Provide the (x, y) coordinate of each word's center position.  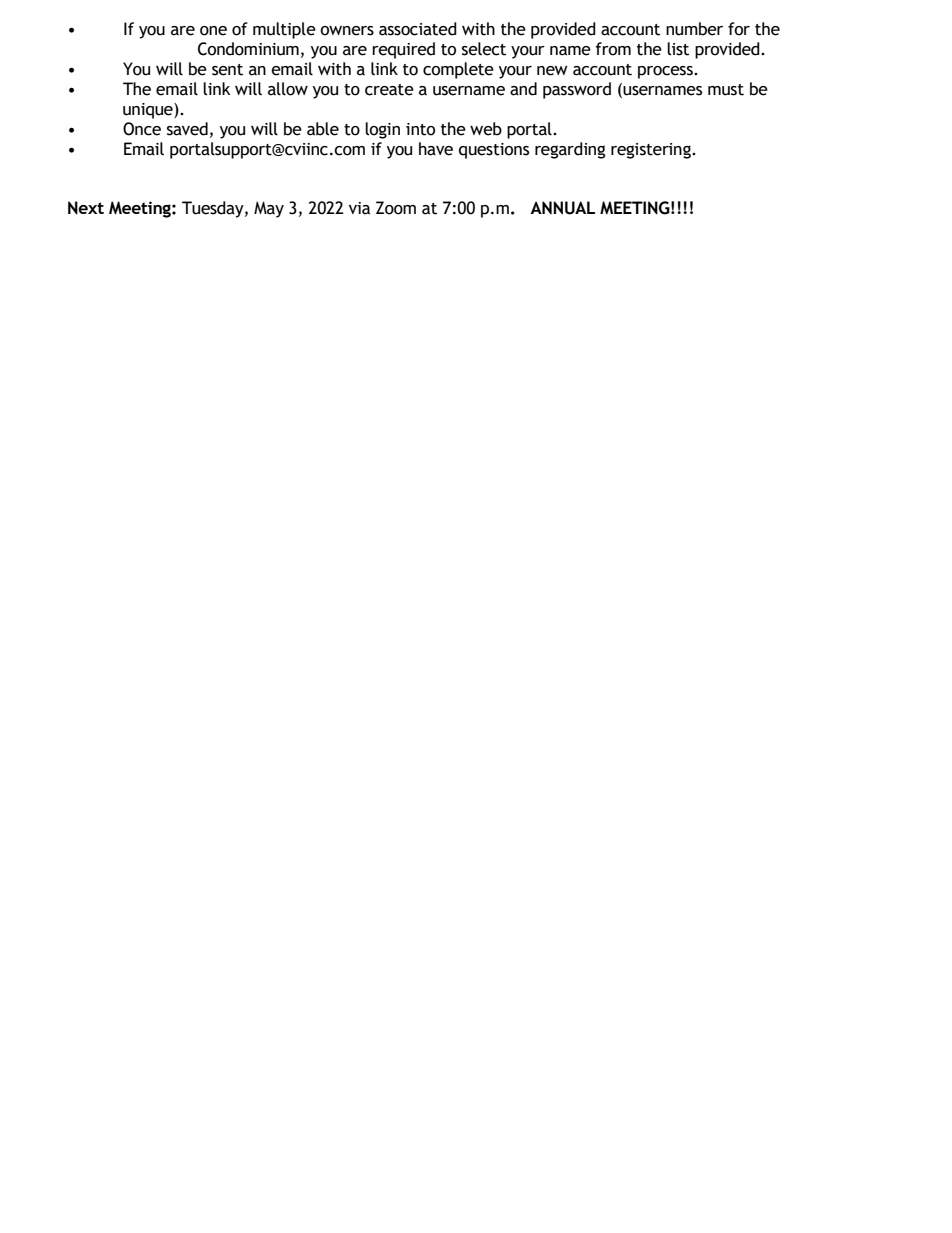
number (694, 29)
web (486, 129)
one (213, 31)
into (420, 129)
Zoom (396, 208)
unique (149, 111)
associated (418, 29)
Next (86, 208)
